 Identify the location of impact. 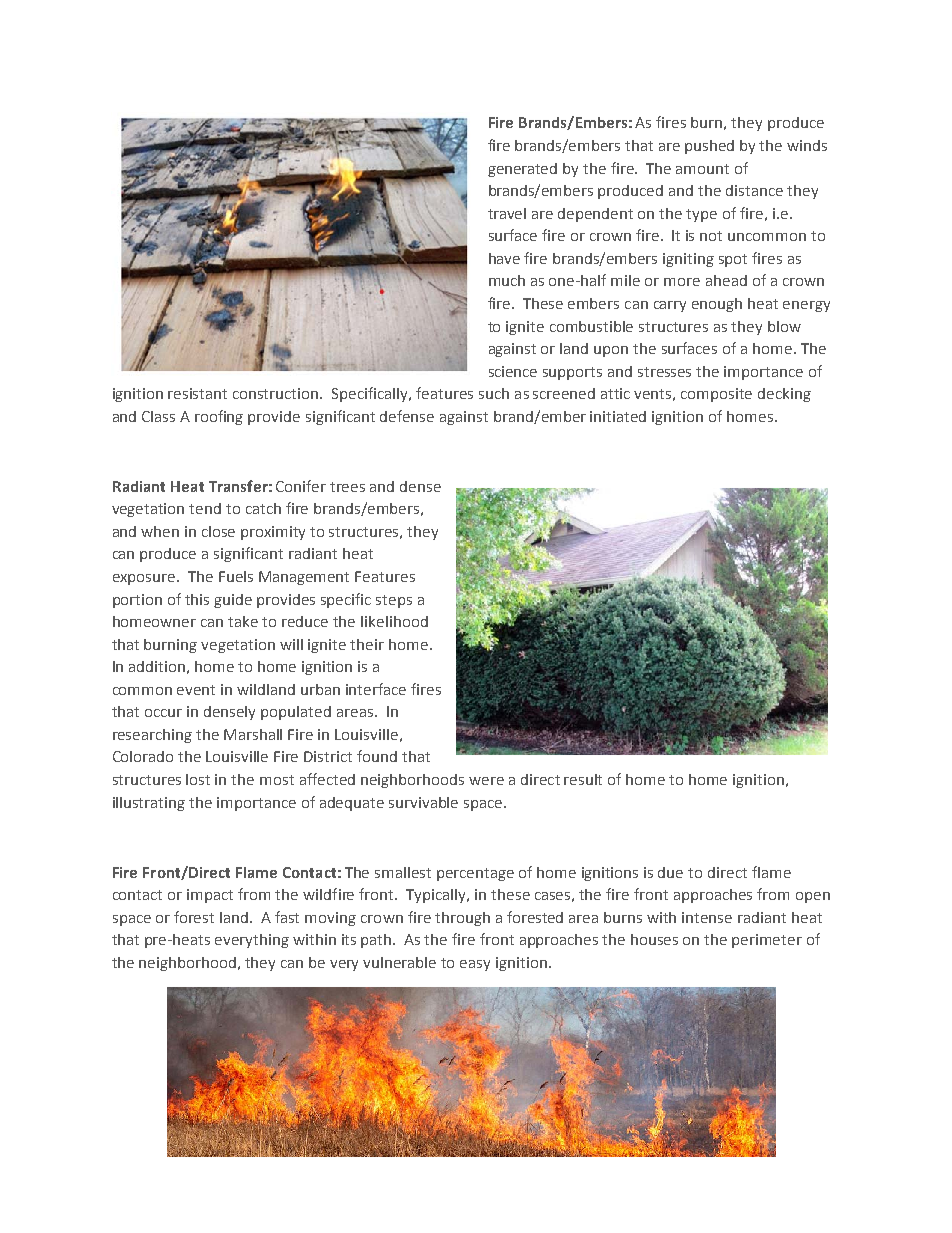
(210, 896).
